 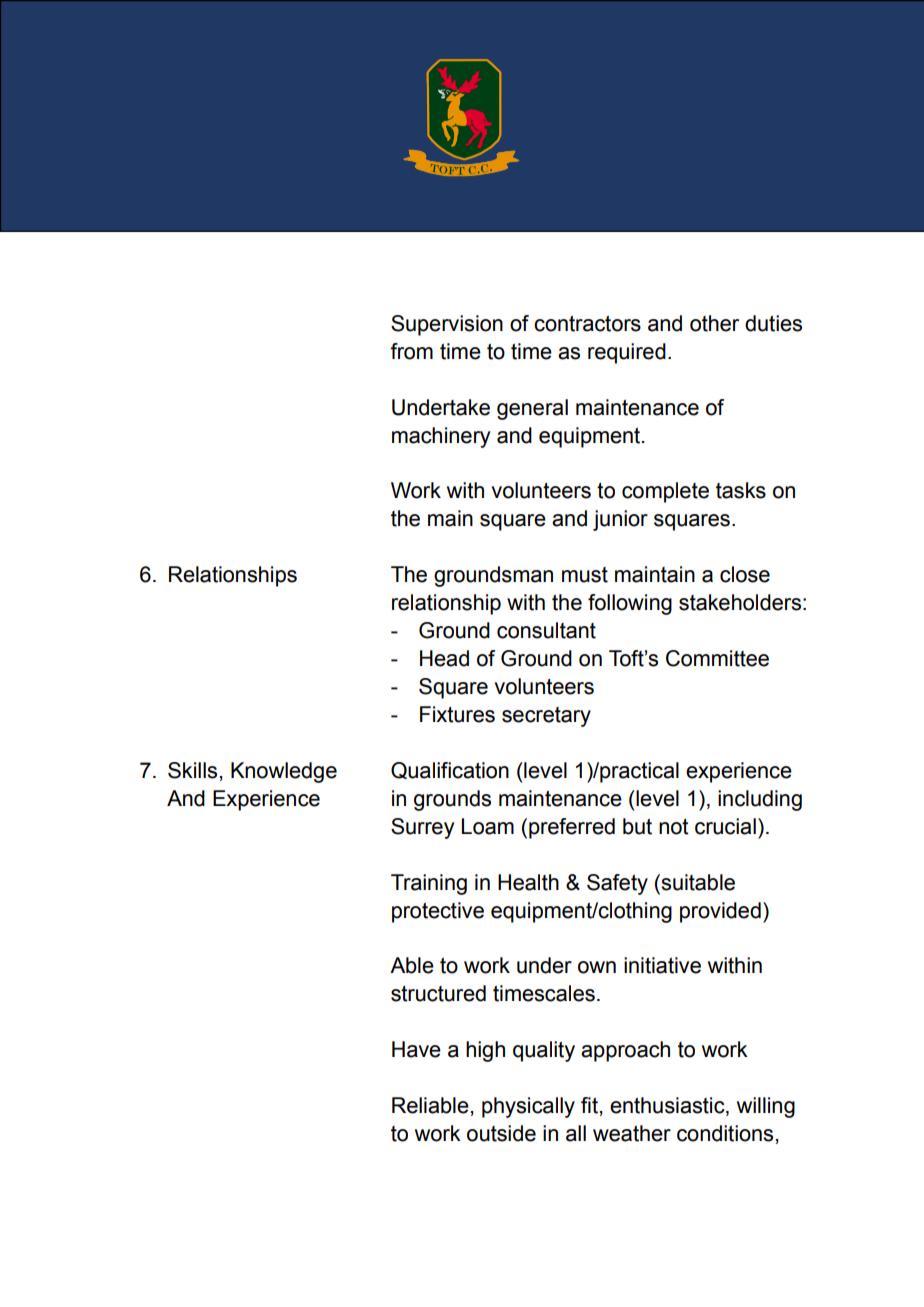 I want to click on from, so click(x=411, y=351).
